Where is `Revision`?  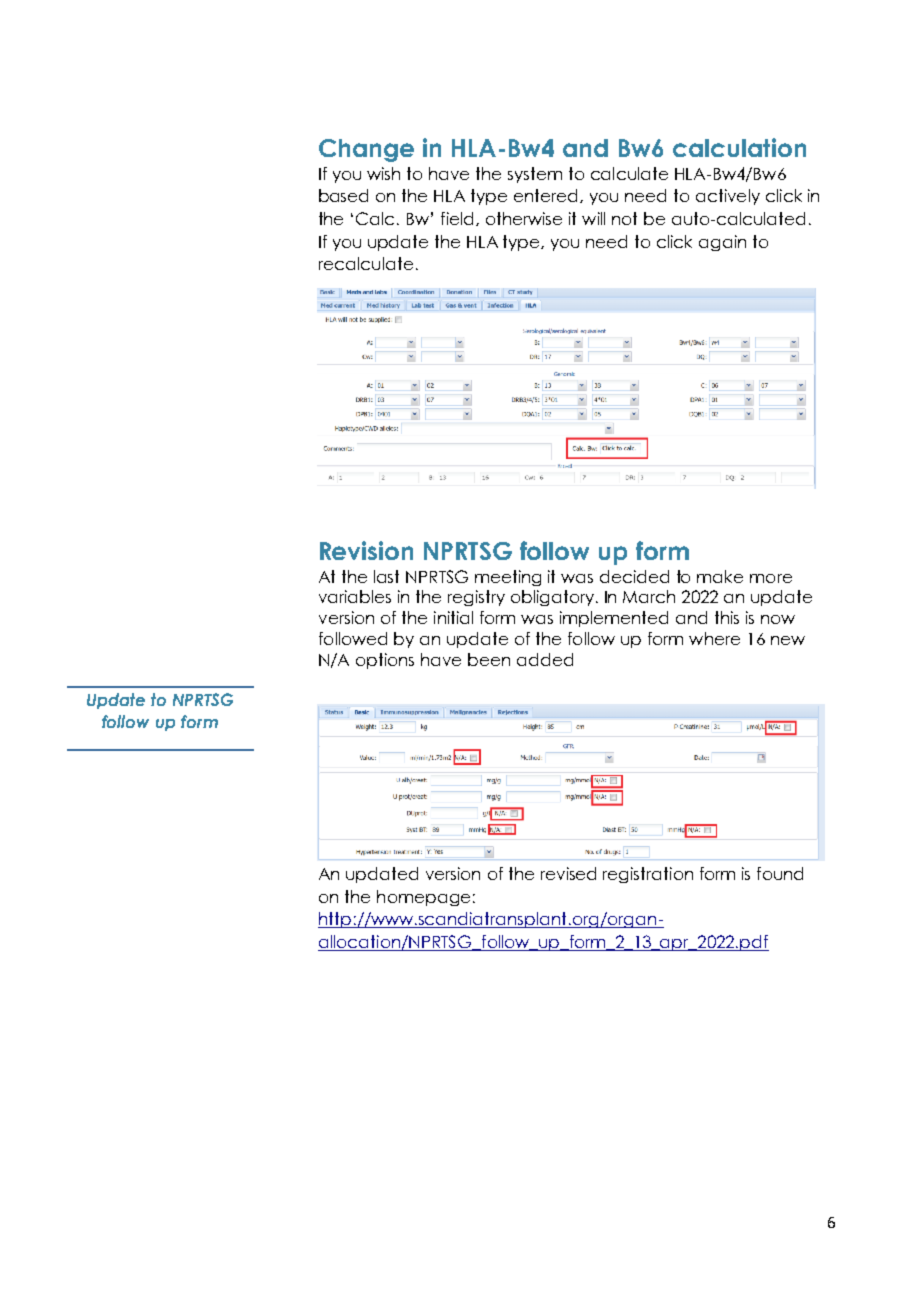
Revision is located at coordinates (366, 550).
